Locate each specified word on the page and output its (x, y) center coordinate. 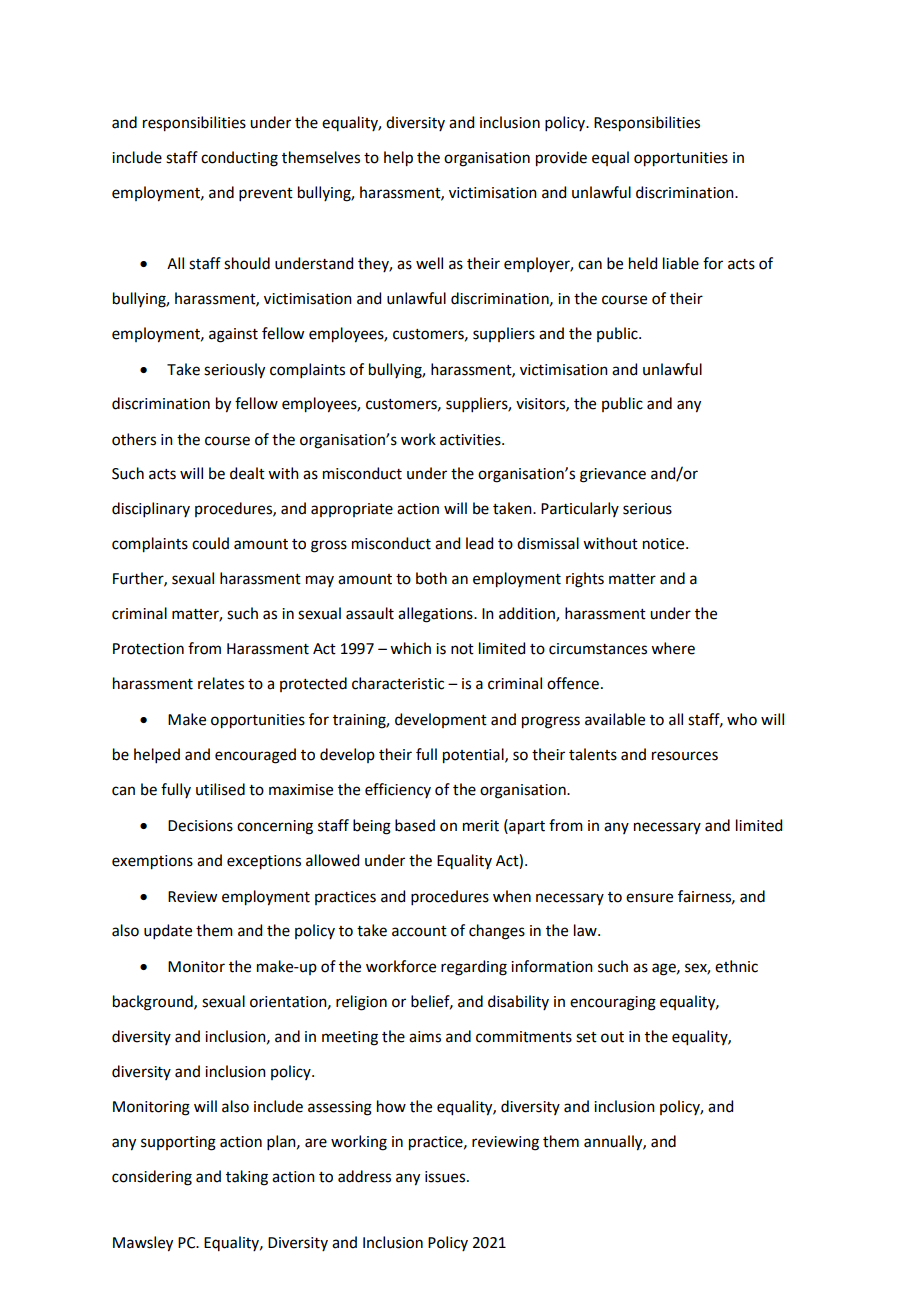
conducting (239, 159)
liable (681, 263)
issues (446, 1177)
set (586, 1037)
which (410, 648)
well (429, 263)
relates (221, 683)
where (673, 648)
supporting (178, 1143)
